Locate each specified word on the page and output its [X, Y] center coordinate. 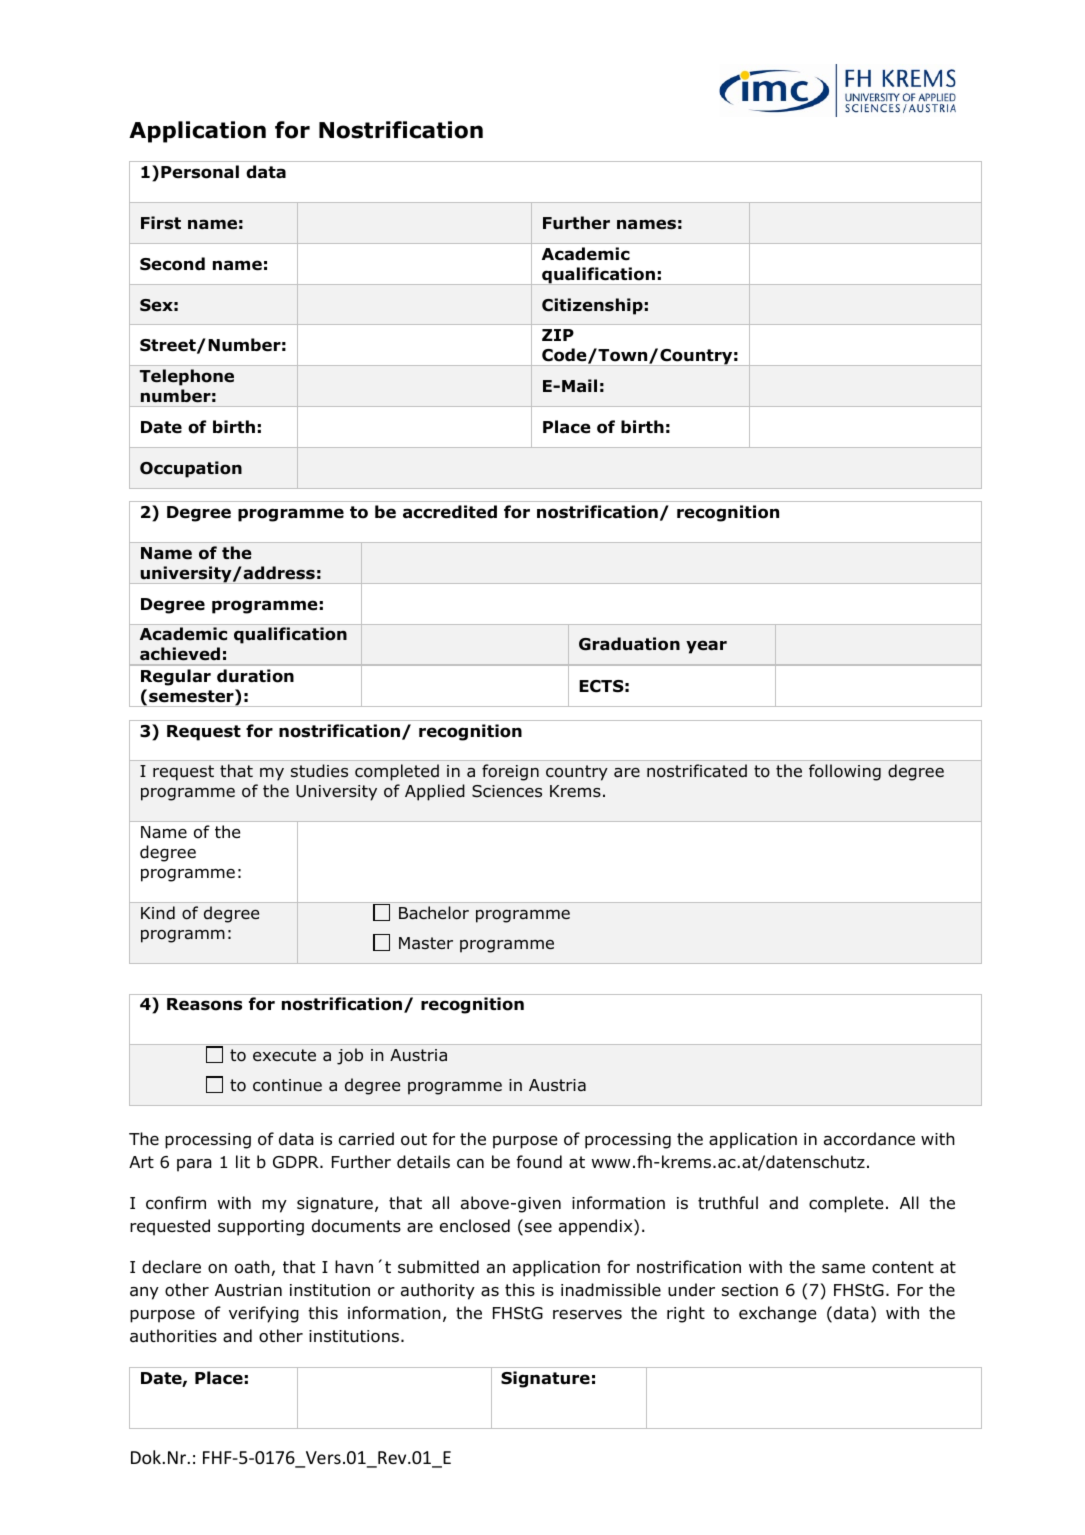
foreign [510, 772]
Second [172, 264]
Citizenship [592, 306]
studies [319, 771]
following [845, 772]
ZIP [558, 335]
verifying [264, 1314]
